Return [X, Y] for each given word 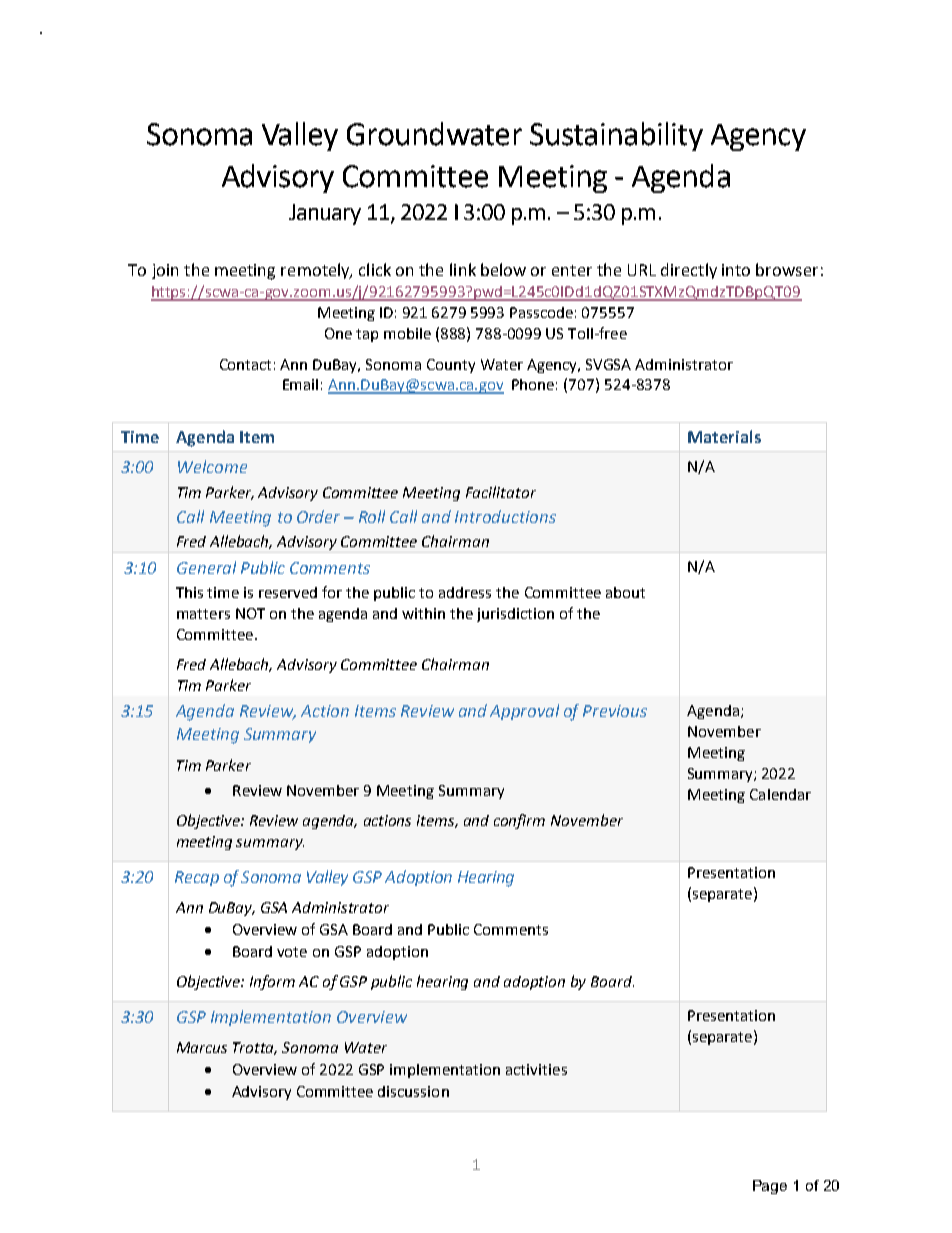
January [325, 214]
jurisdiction [515, 615]
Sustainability [616, 136]
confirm [519, 821]
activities [536, 1069]
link [463, 269]
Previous [615, 711]
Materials [724, 436]
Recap [197, 878]
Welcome [212, 466]
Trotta [255, 1048]
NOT [250, 613]
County [451, 366]
